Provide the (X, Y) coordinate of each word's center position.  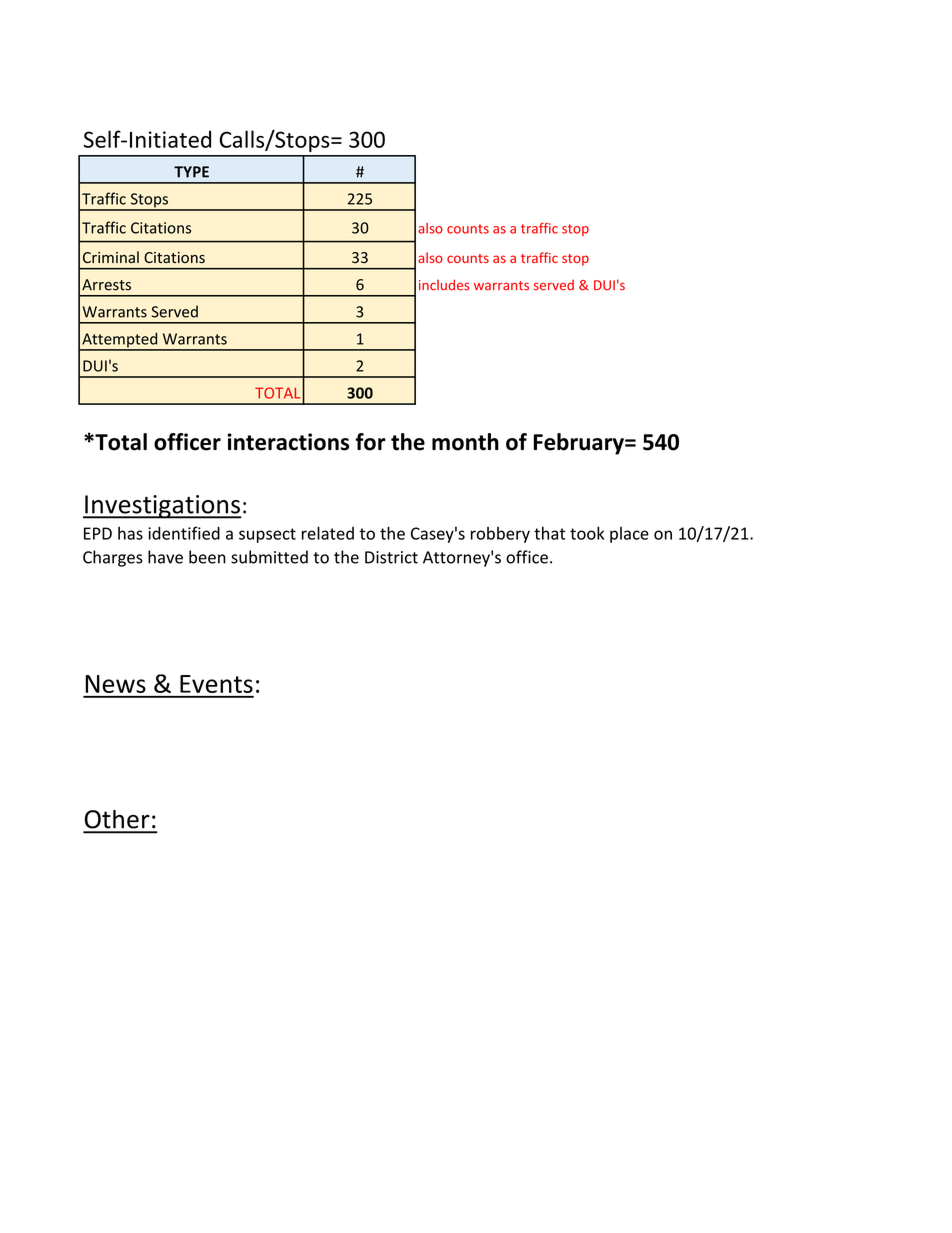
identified (184, 533)
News (116, 684)
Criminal (111, 257)
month (465, 442)
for (370, 442)
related (328, 533)
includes (444, 285)
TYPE (191, 172)
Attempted (120, 341)
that (549, 533)
